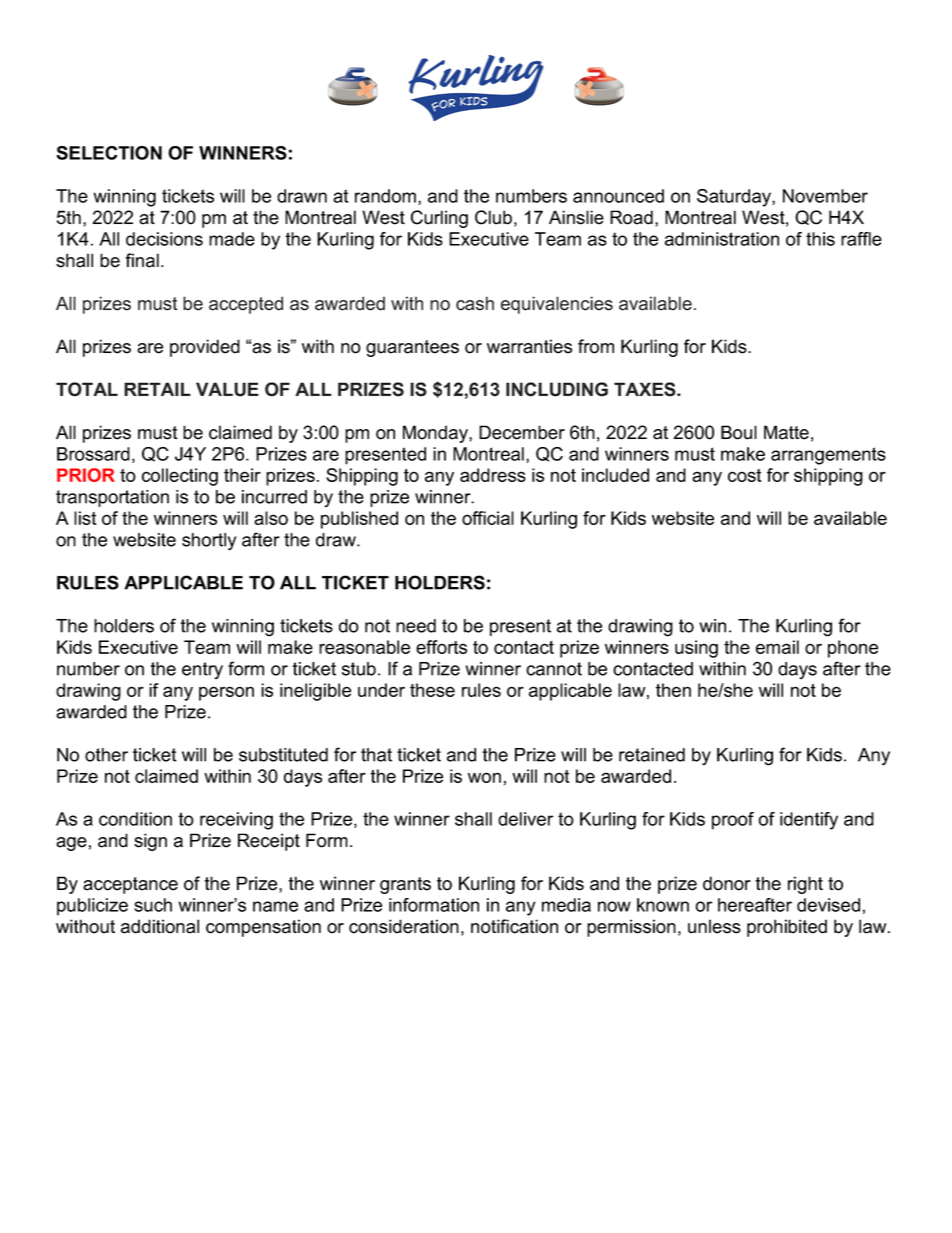  I want to click on official, so click(488, 518).
